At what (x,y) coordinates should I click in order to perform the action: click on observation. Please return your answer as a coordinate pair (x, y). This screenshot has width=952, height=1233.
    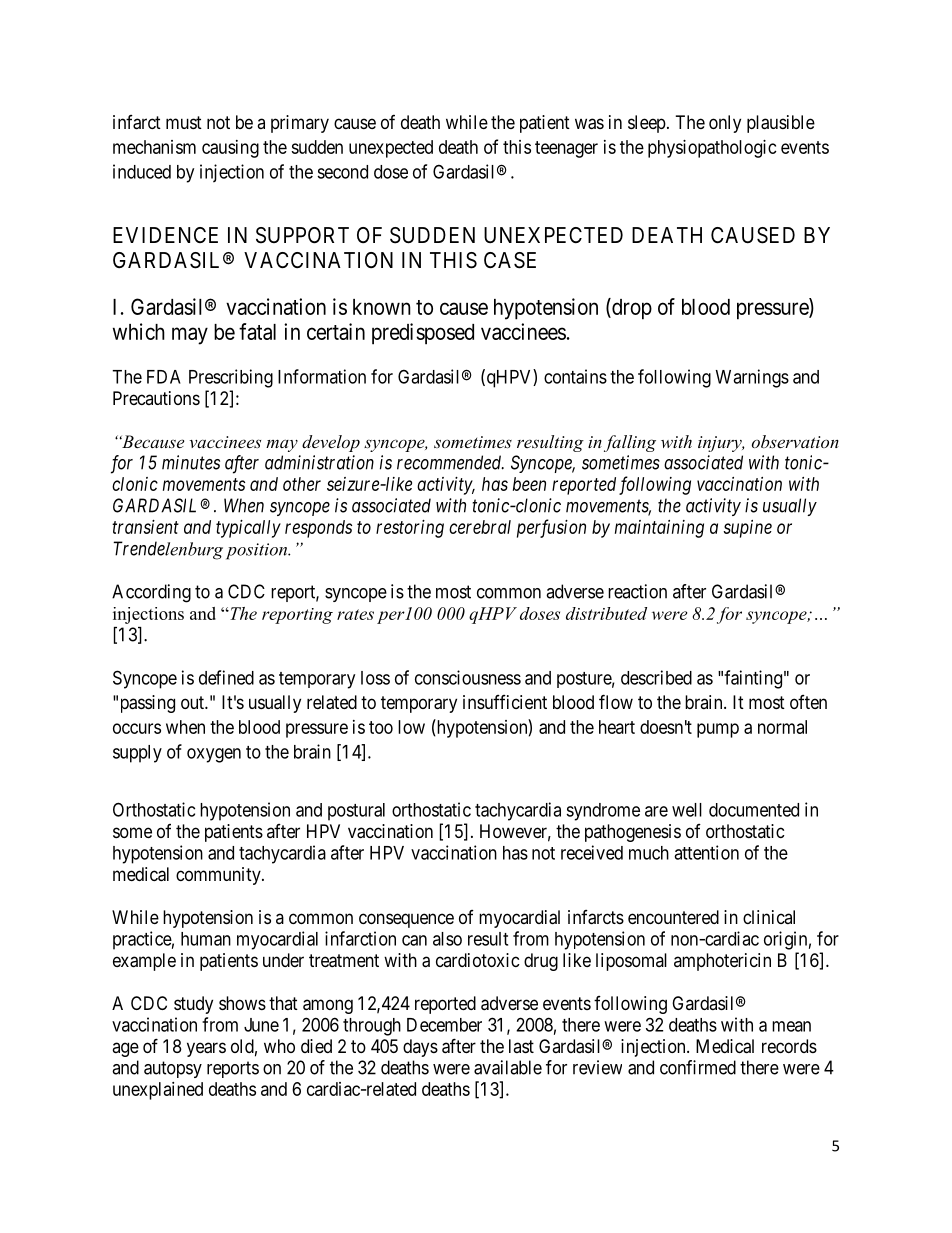
    Looking at the image, I should click on (795, 441).
